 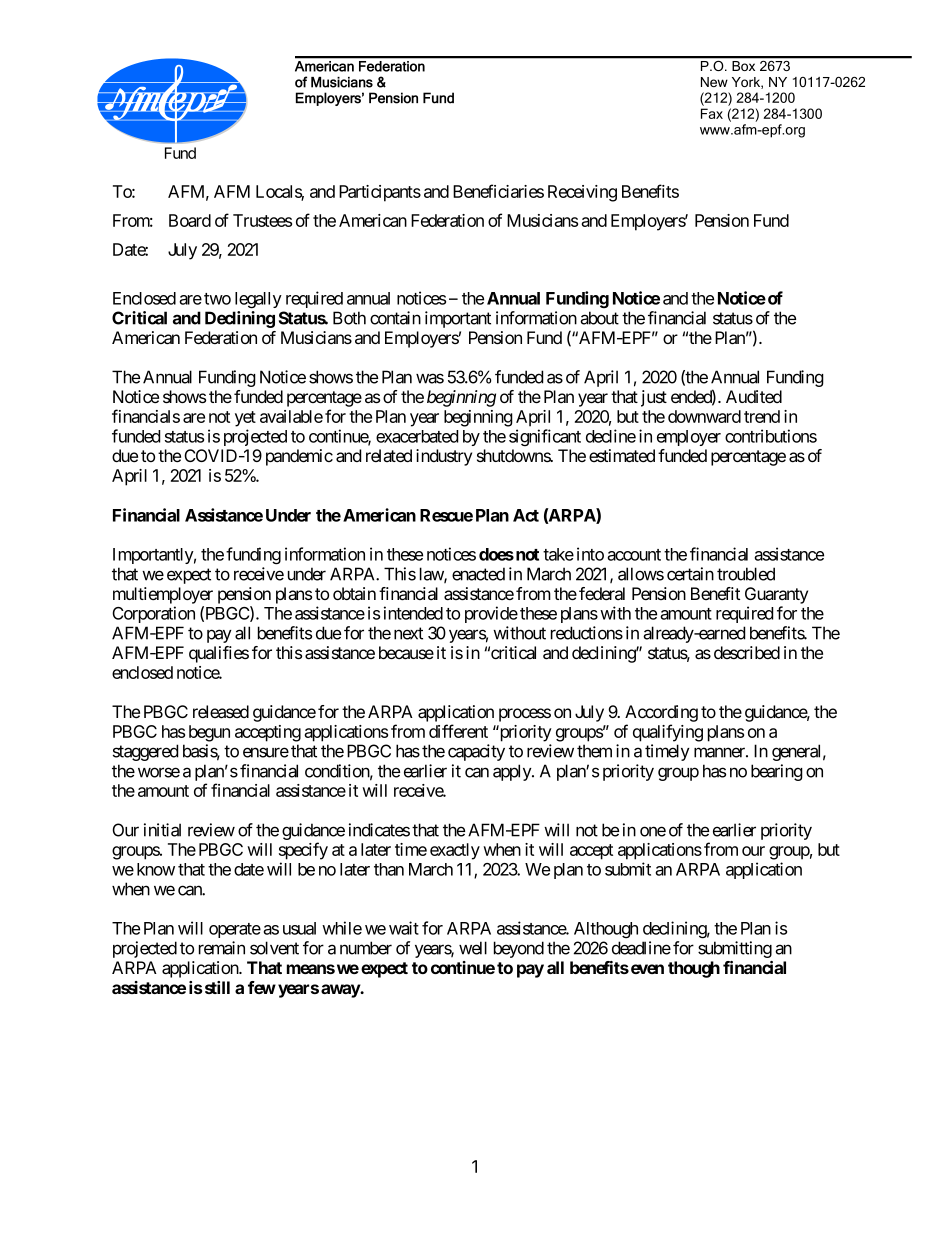 I want to click on enacted, so click(x=478, y=574).
